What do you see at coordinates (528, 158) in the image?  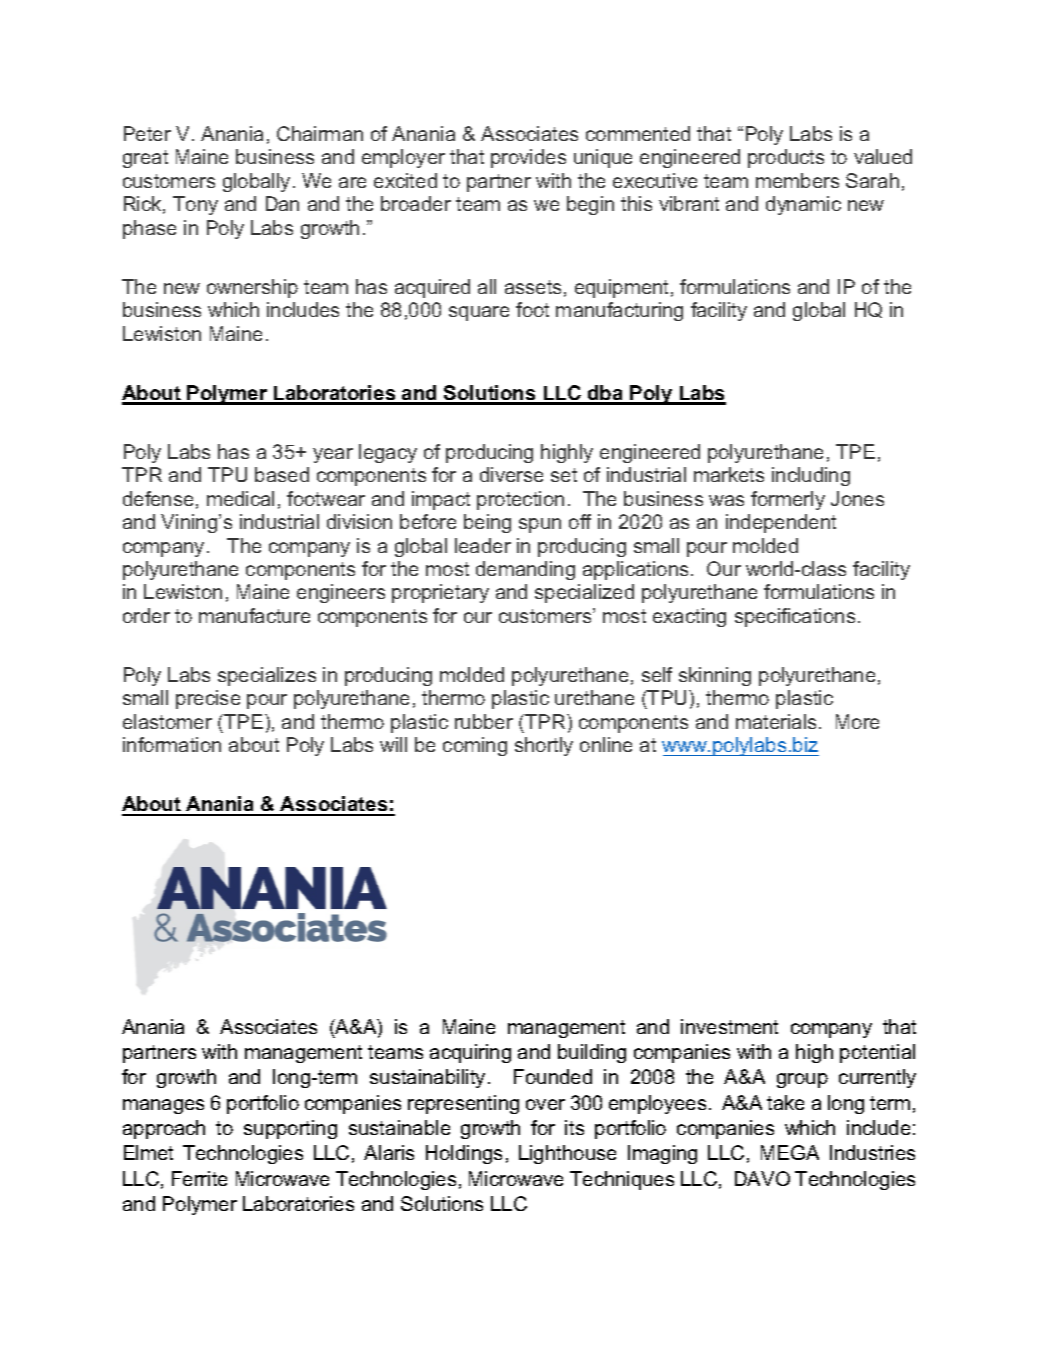 I see `provides` at bounding box center [528, 158].
